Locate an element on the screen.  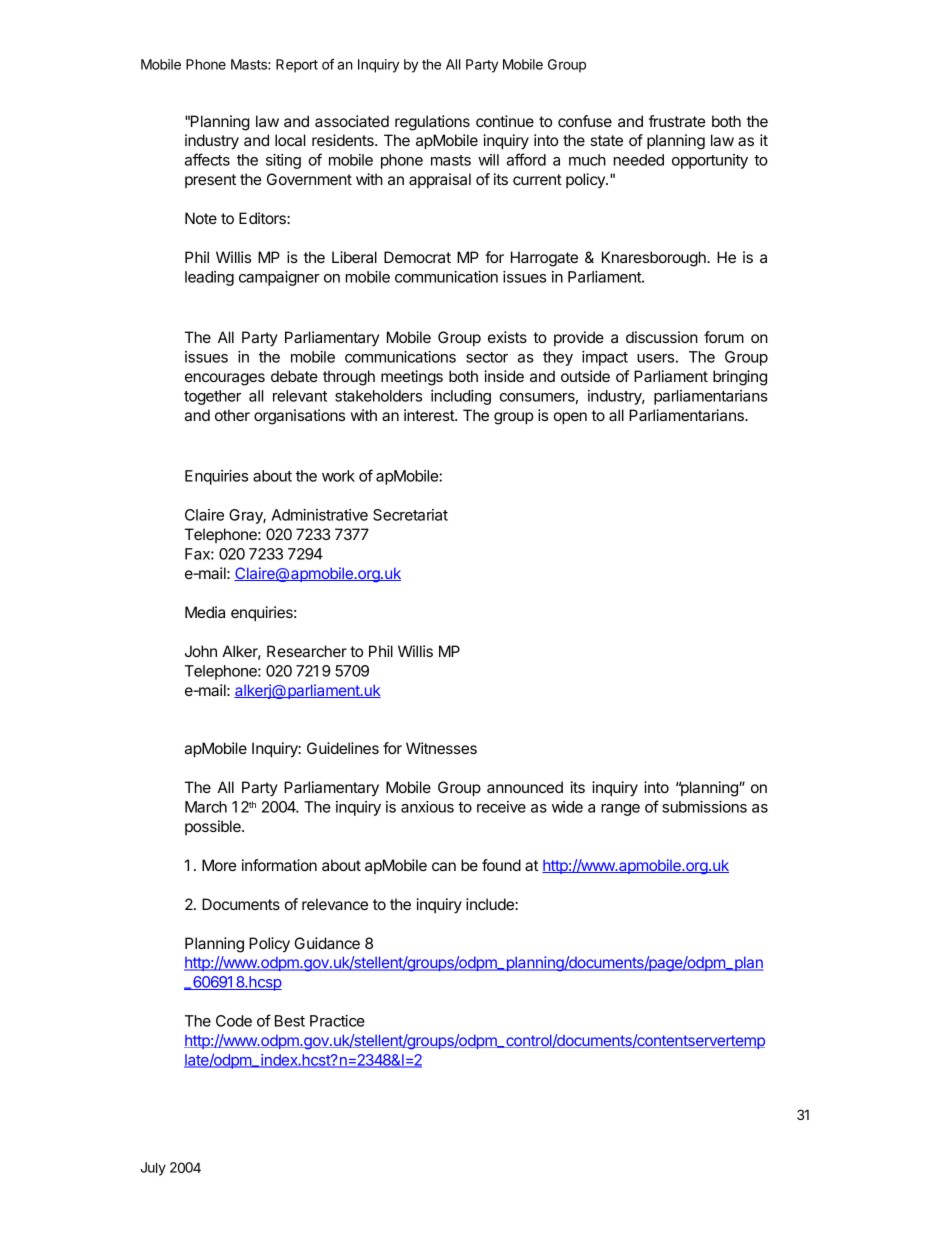
July is located at coordinates (153, 1169).
